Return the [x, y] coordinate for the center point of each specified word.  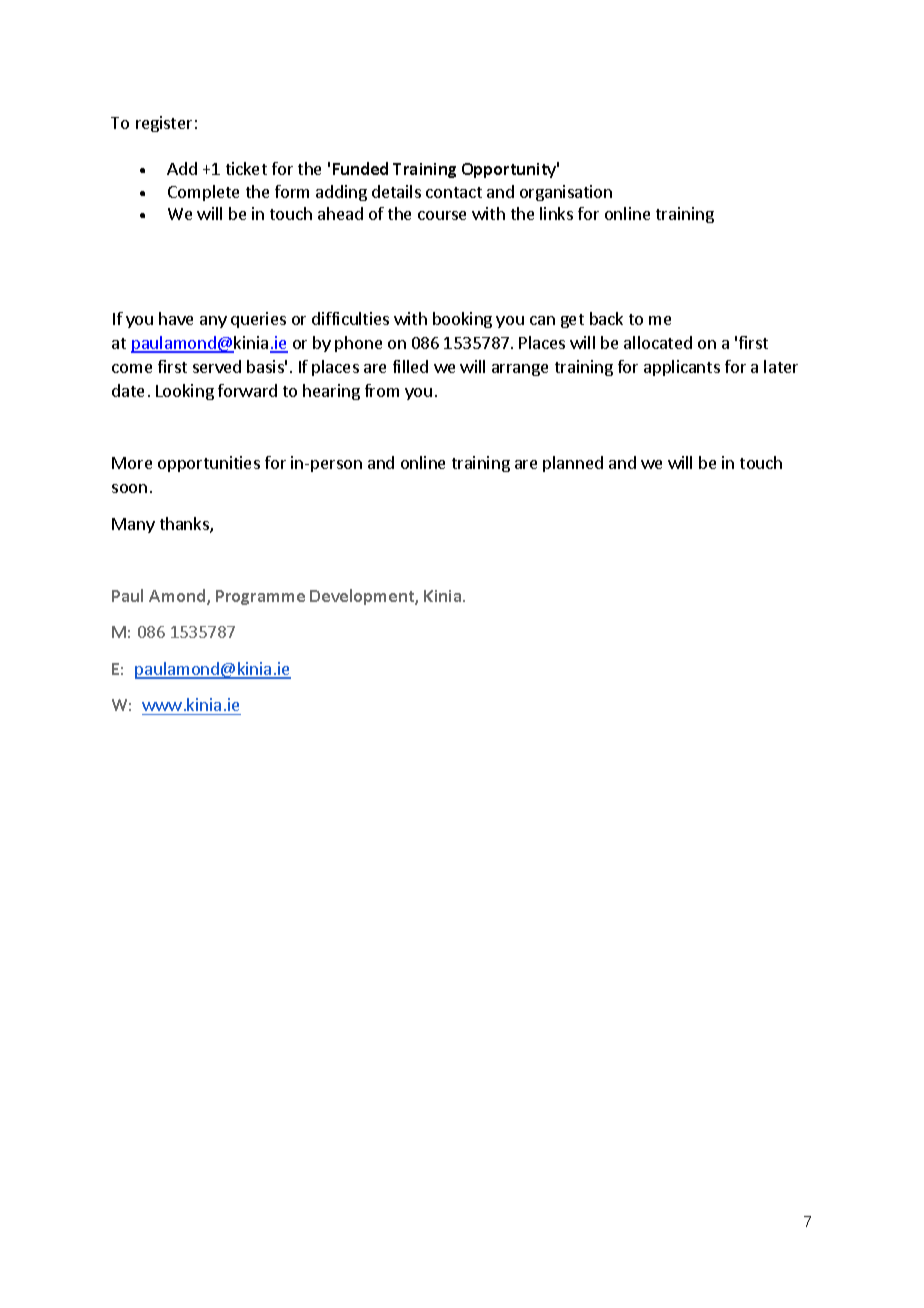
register [164, 124]
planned [573, 464]
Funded [360, 168]
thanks [185, 525]
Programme [260, 597]
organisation [566, 193]
